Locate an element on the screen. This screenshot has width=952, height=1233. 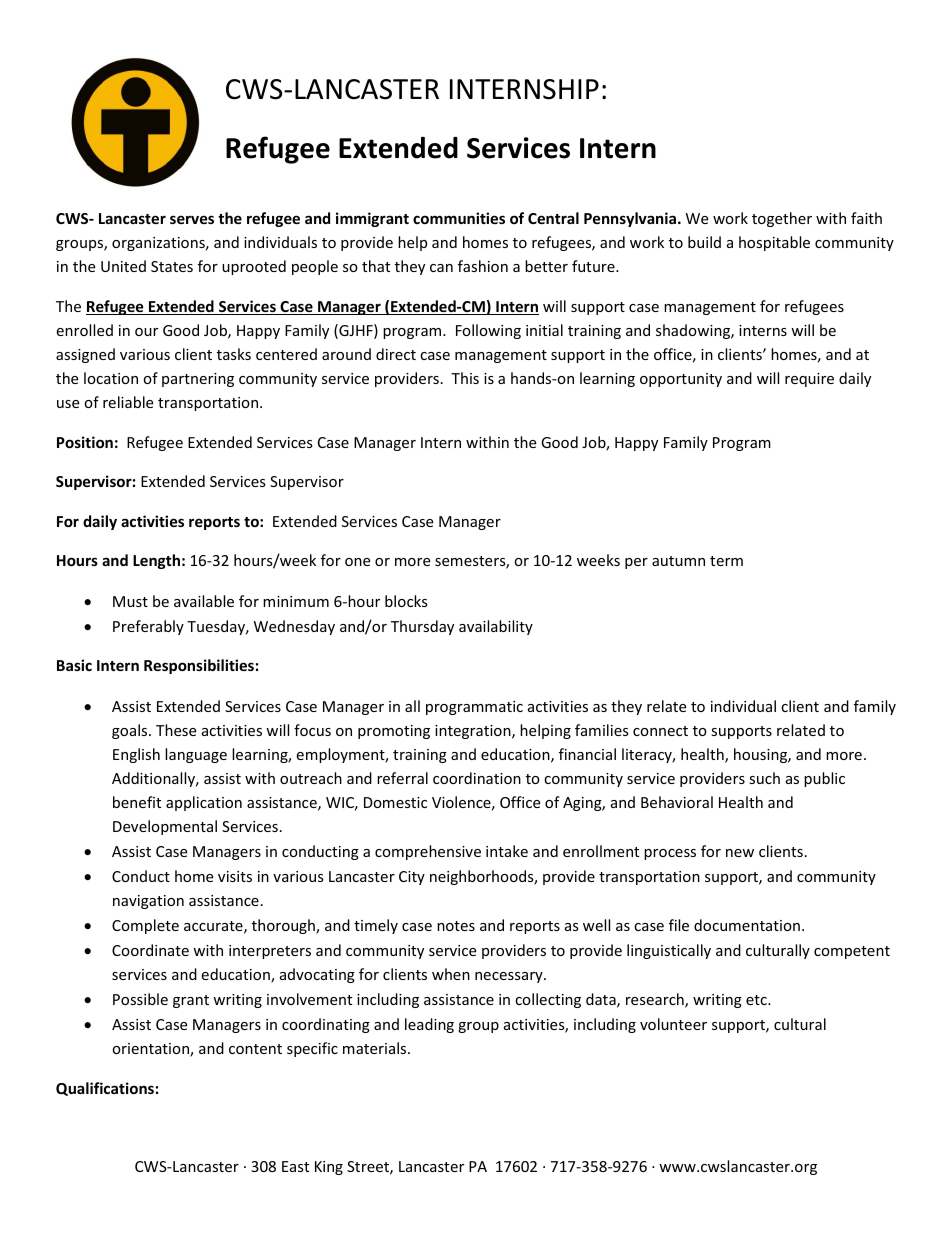
Position is located at coordinates (85, 442).
